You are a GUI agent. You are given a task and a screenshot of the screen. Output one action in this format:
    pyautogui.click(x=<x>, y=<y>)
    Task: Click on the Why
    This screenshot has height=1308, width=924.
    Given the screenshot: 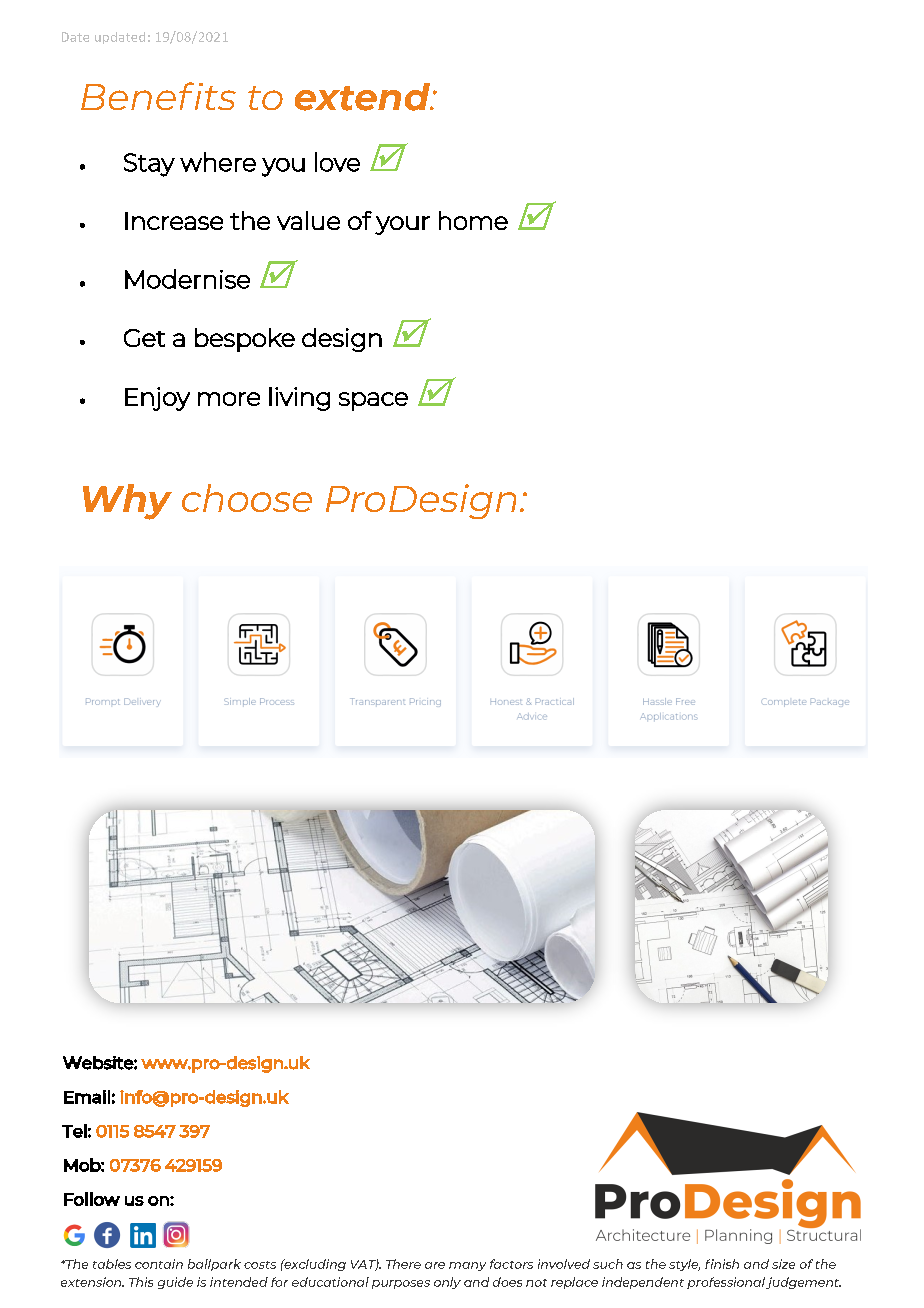 What is the action you would take?
    pyautogui.click(x=127, y=502)
